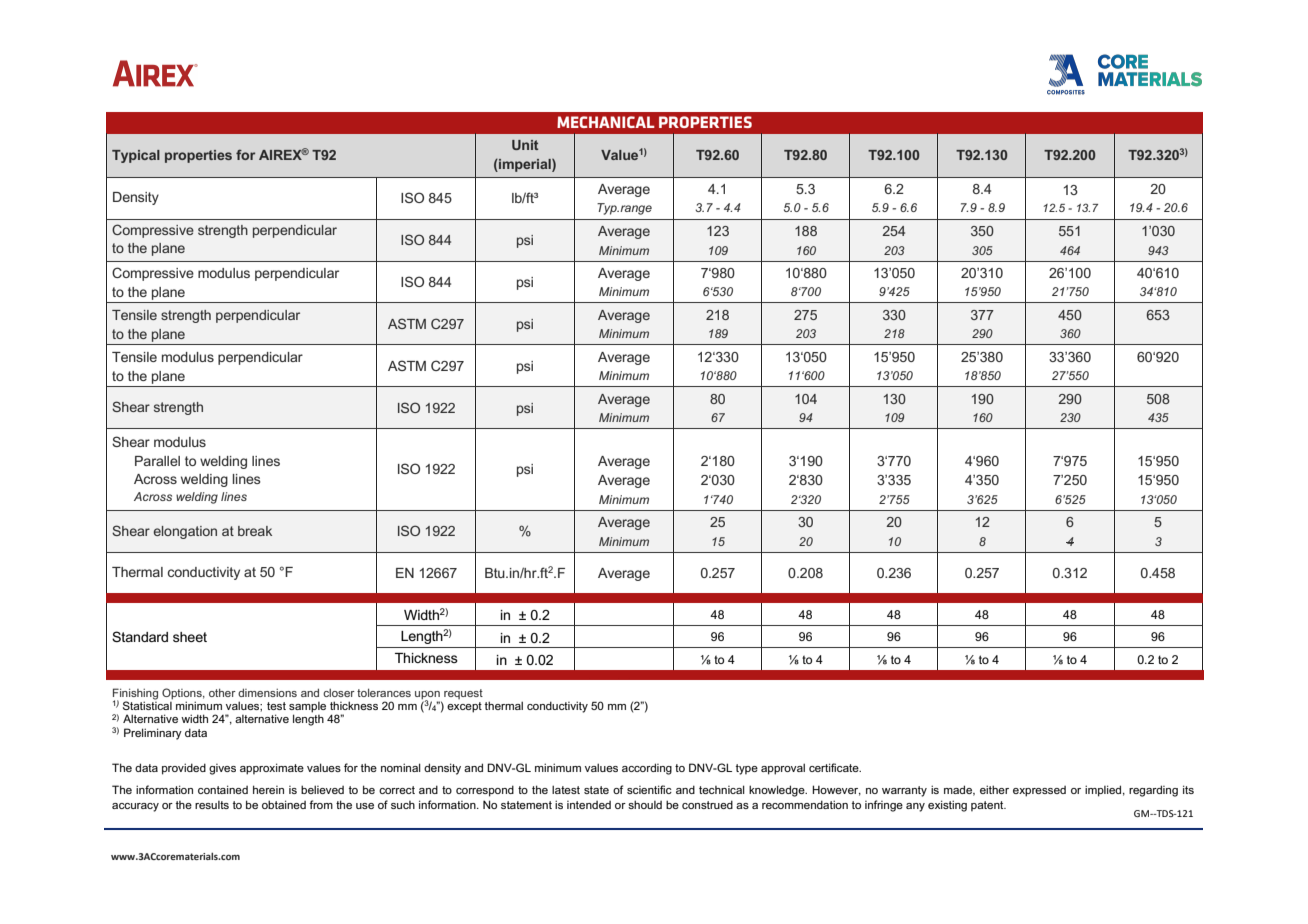 This screenshot has width=1308, height=924. I want to click on expressed, so click(1039, 791).
